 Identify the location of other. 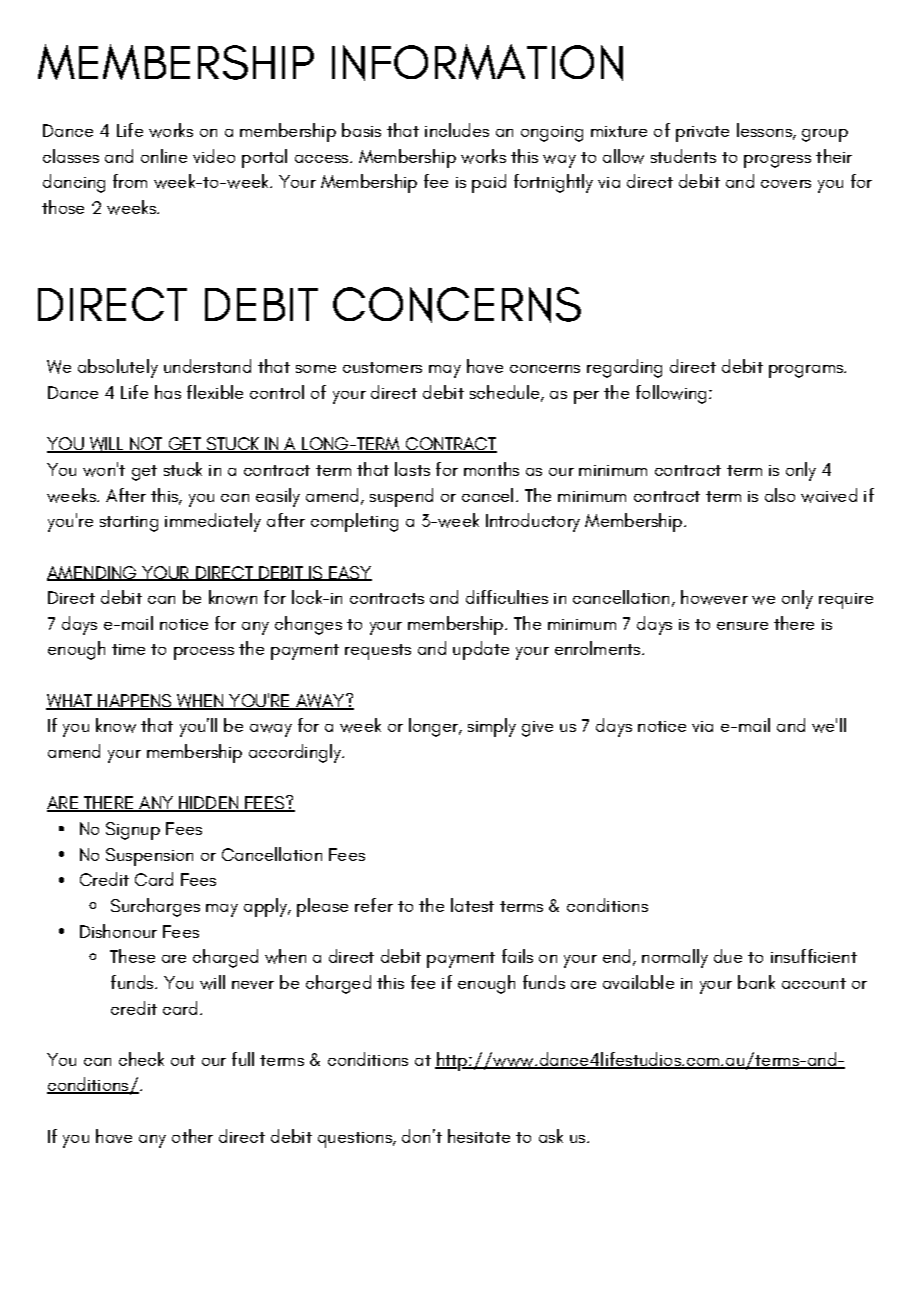
(192, 1136).
